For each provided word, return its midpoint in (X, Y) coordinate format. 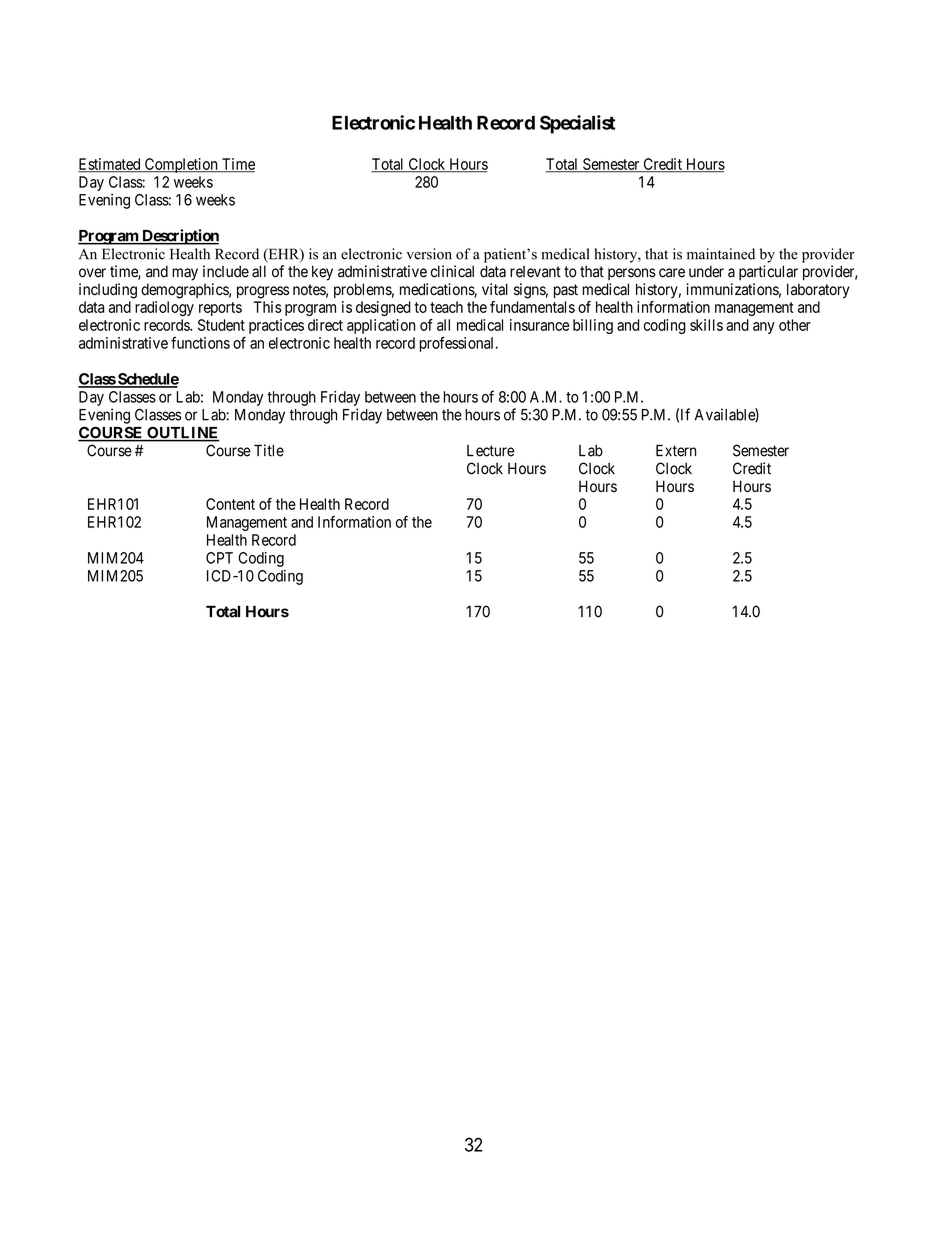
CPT (219, 558)
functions (200, 343)
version (429, 254)
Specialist (577, 124)
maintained (721, 254)
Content (230, 504)
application (381, 326)
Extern (676, 450)
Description (179, 237)
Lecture (491, 451)
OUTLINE (182, 433)
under (706, 271)
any (764, 328)
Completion (181, 165)
